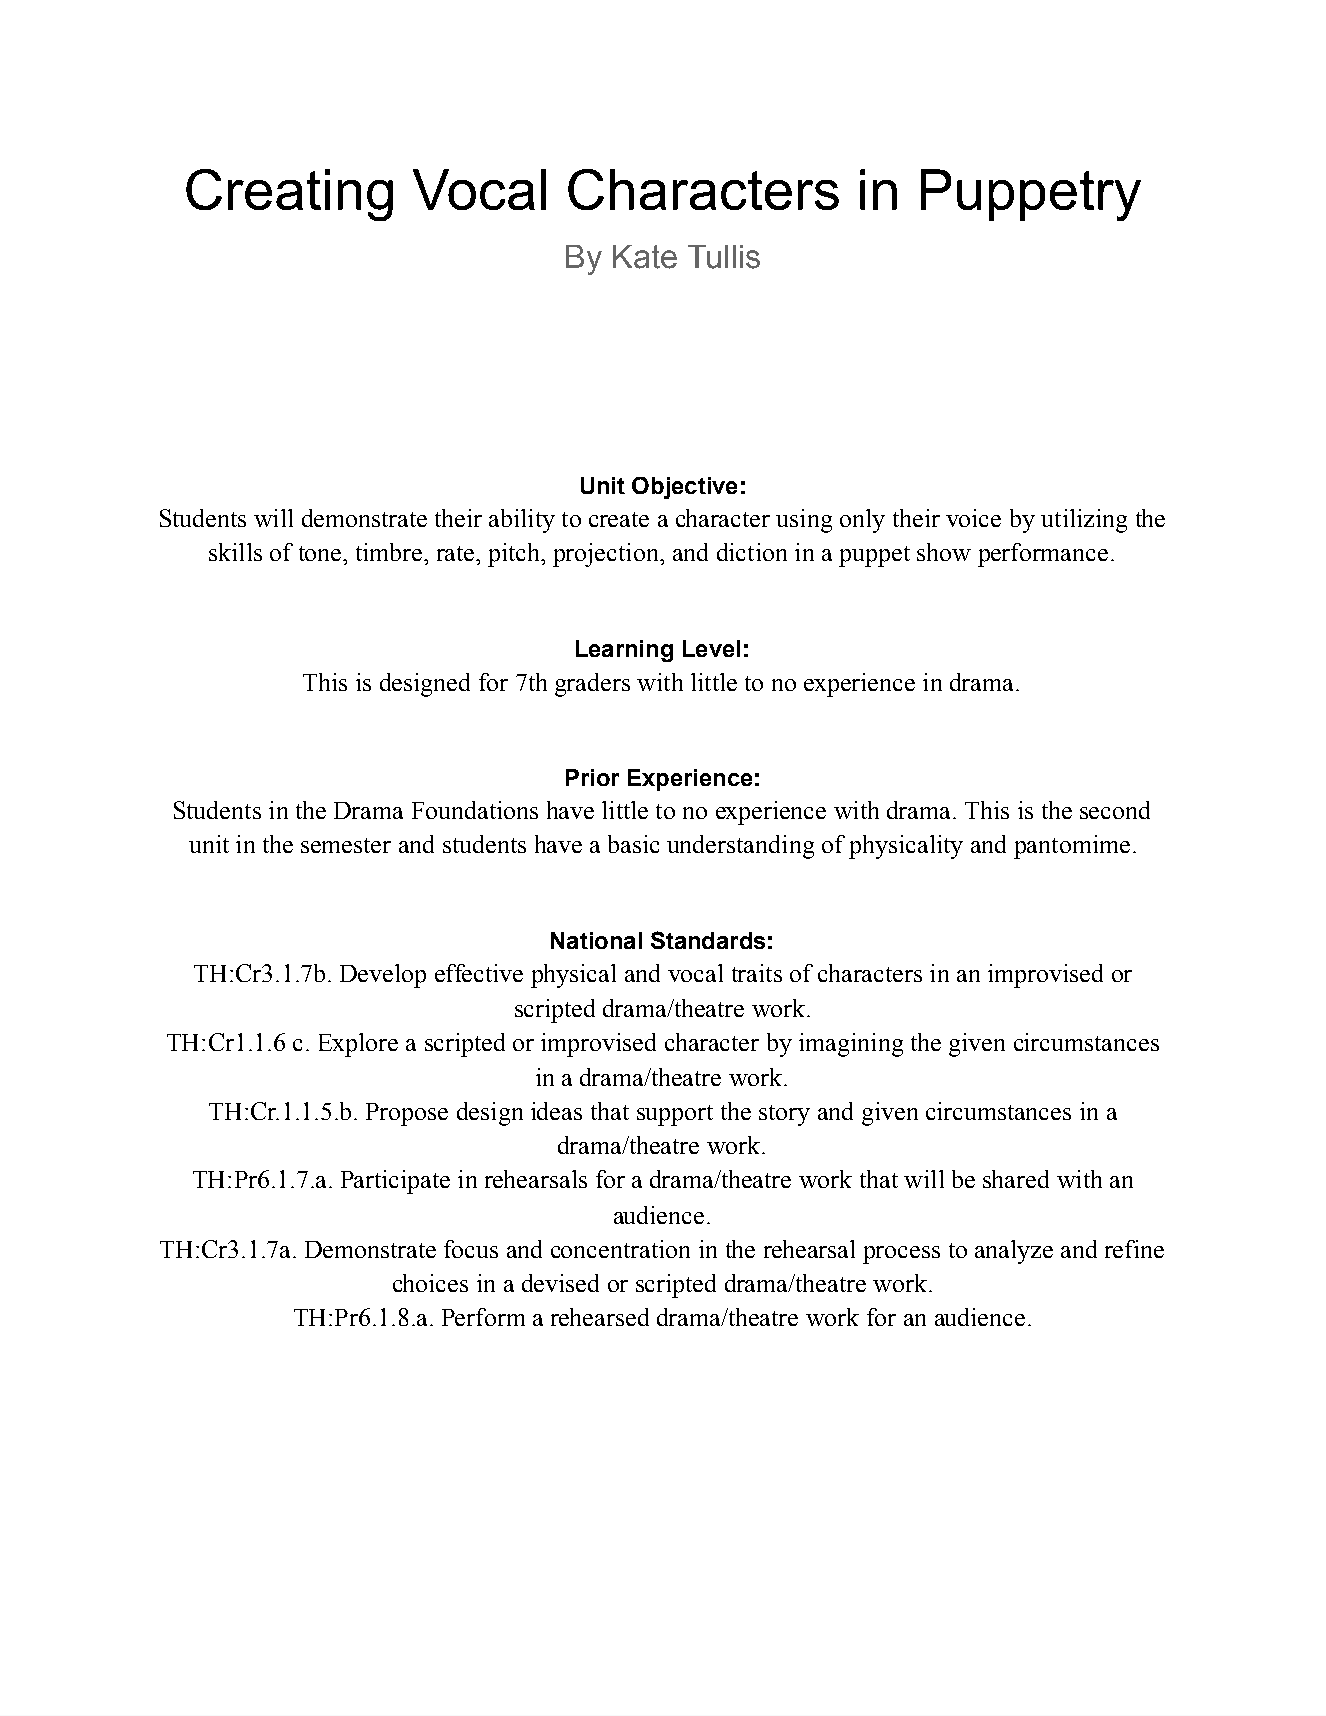 The height and width of the screenshot is (1716, 1326). I want to click on voice, so click(973, 518).
